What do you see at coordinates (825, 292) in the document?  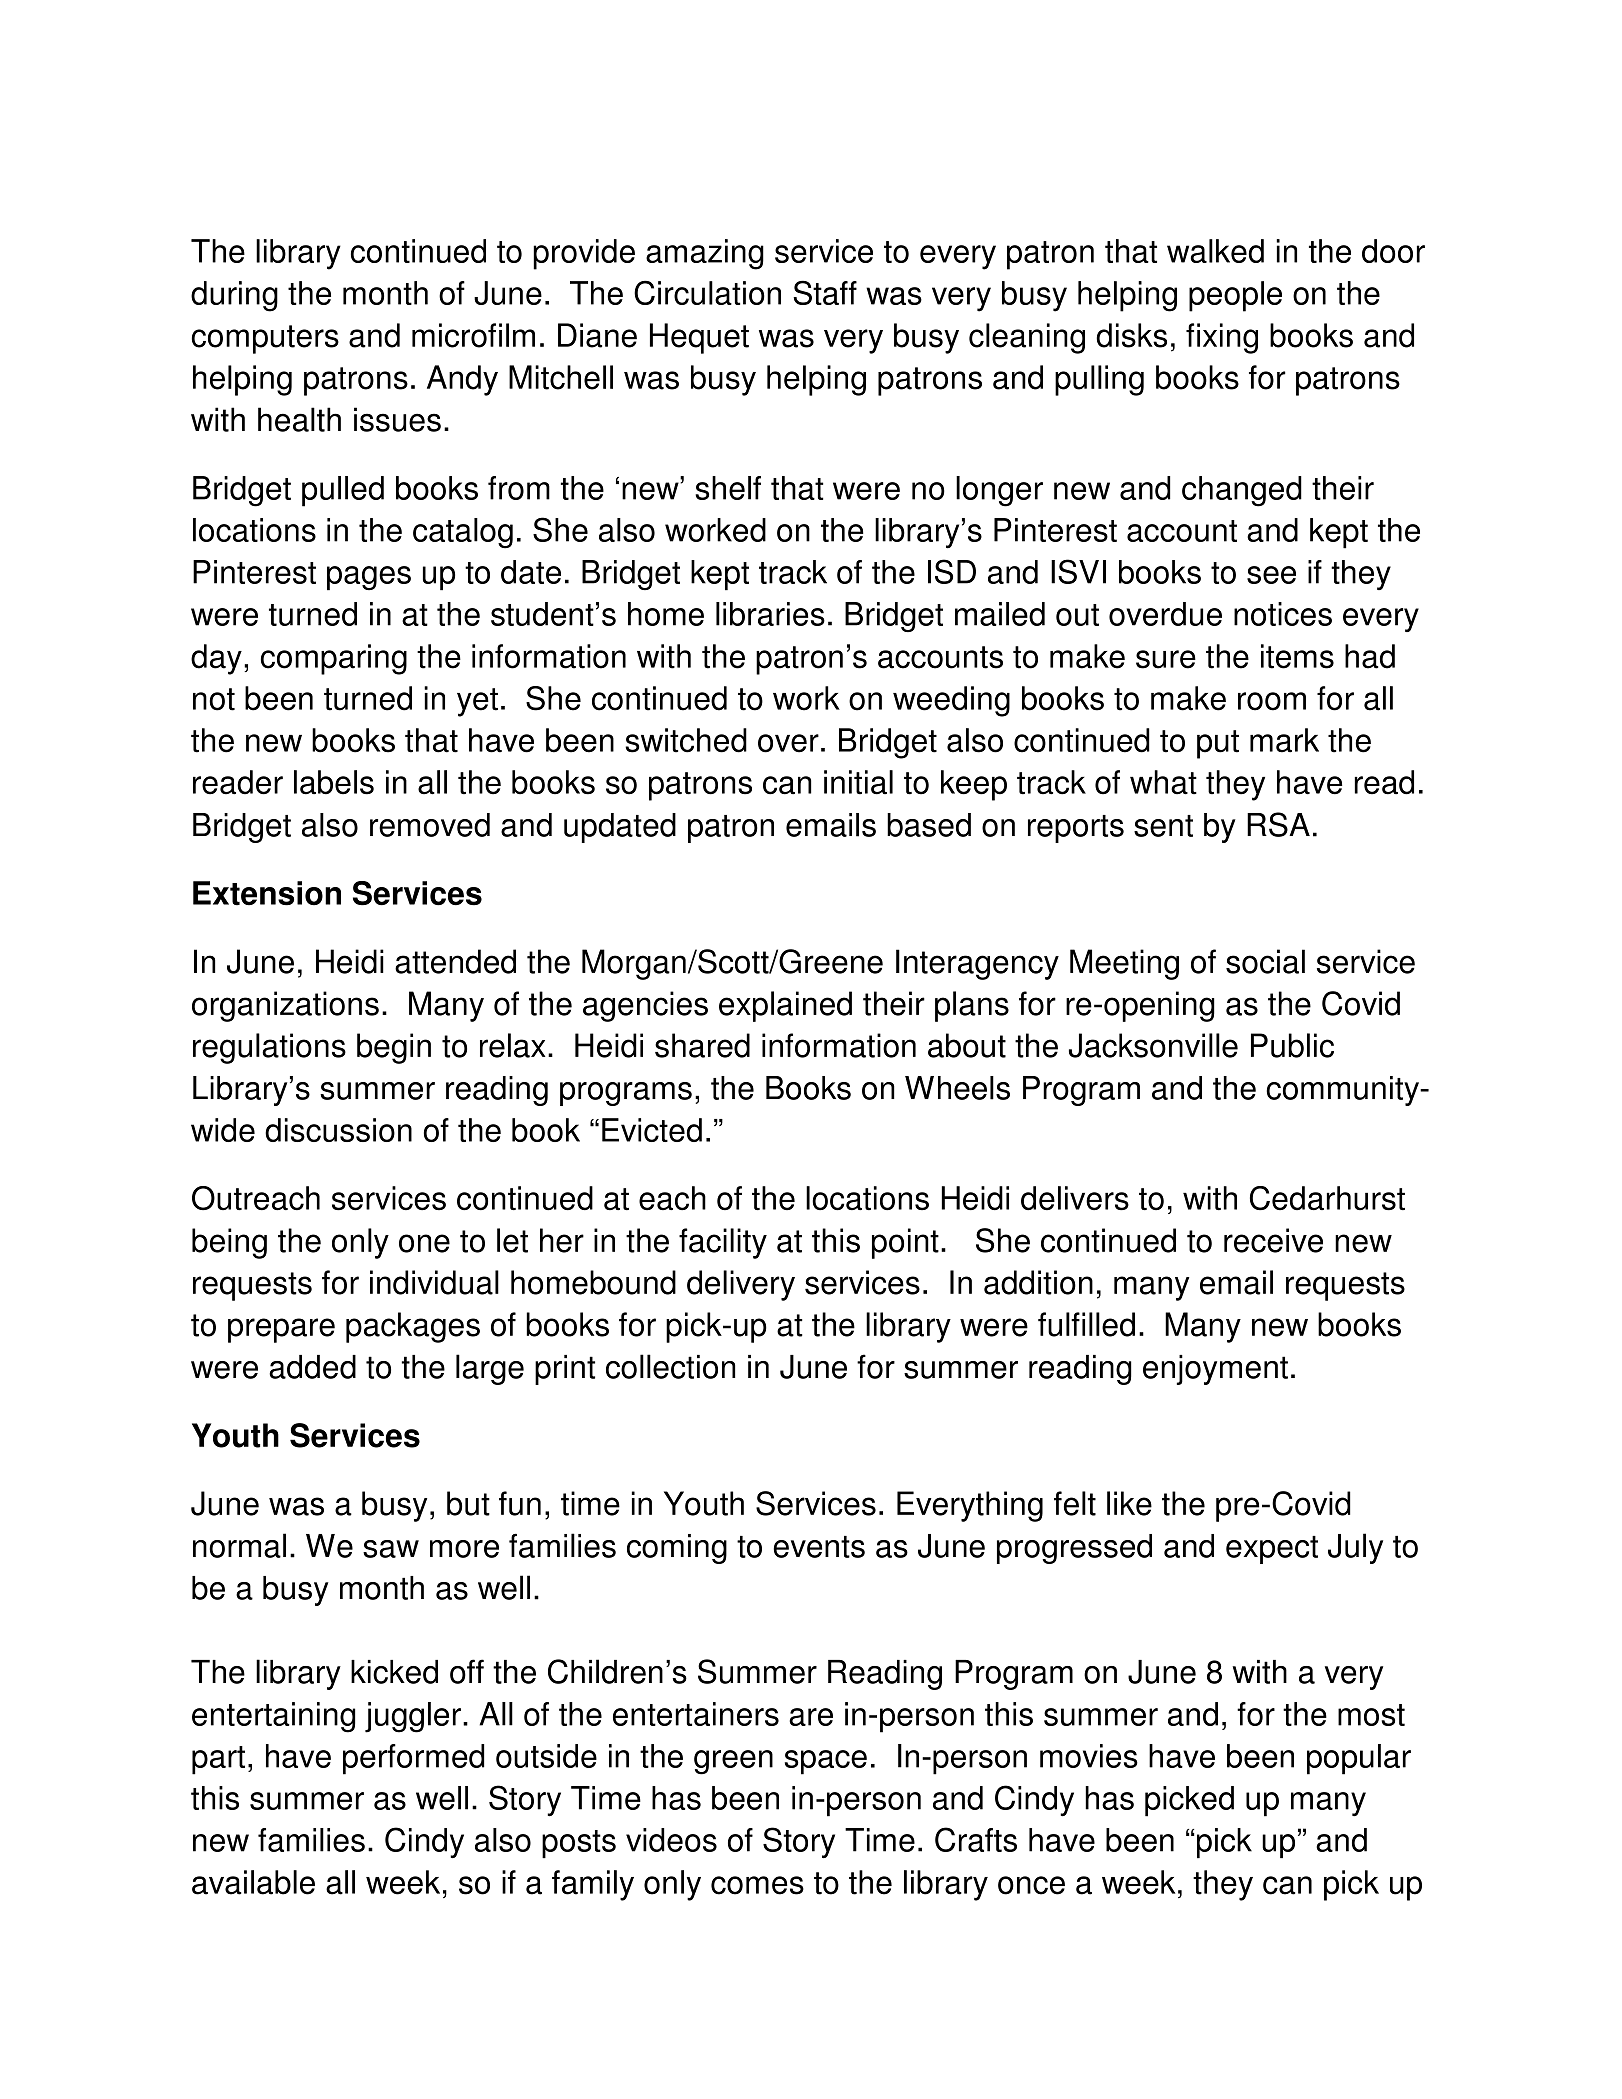 I see `Staff` at bounding box center [825, 292].
